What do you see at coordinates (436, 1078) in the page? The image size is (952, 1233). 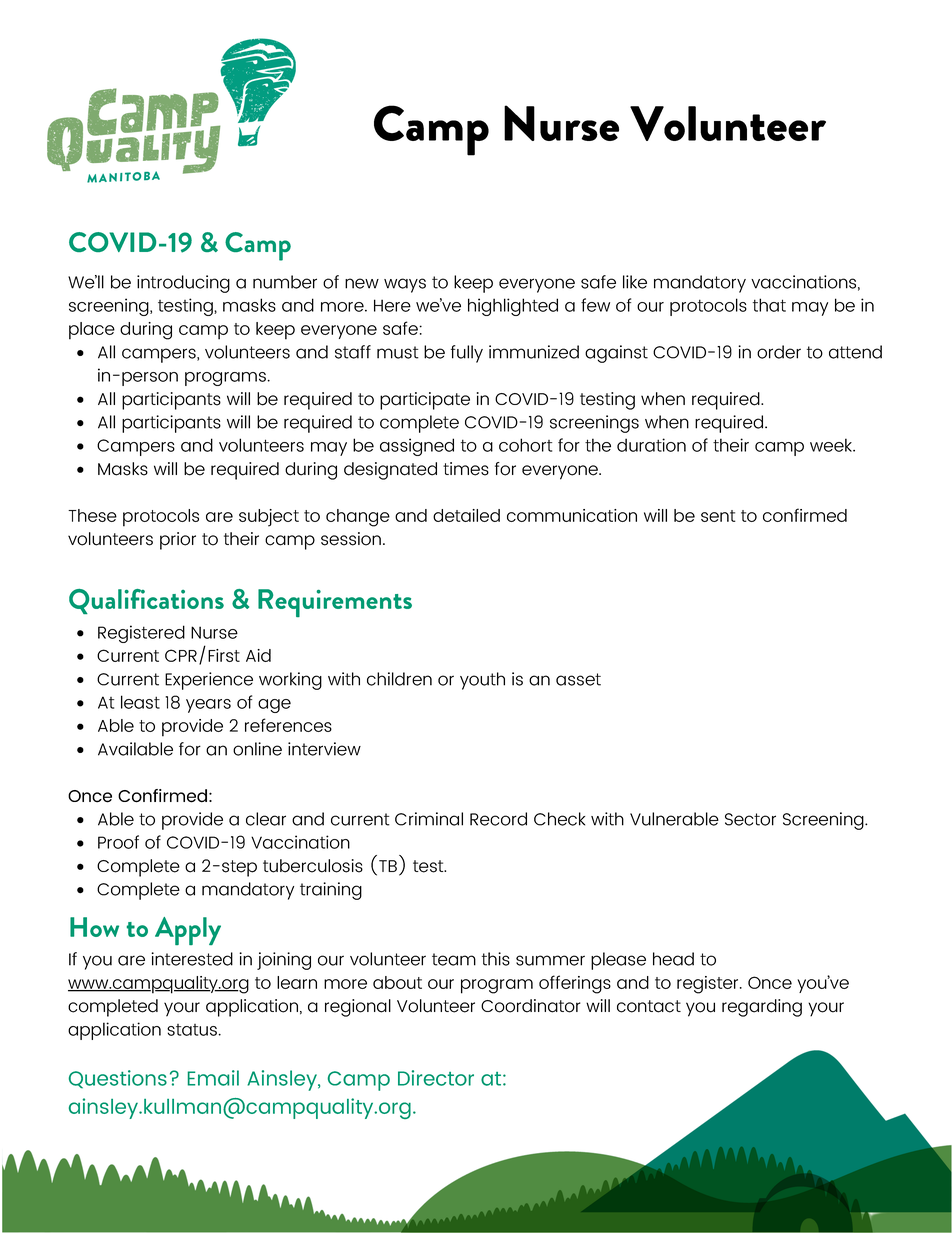 I see `Director` at bounding box center [436, 1078].
